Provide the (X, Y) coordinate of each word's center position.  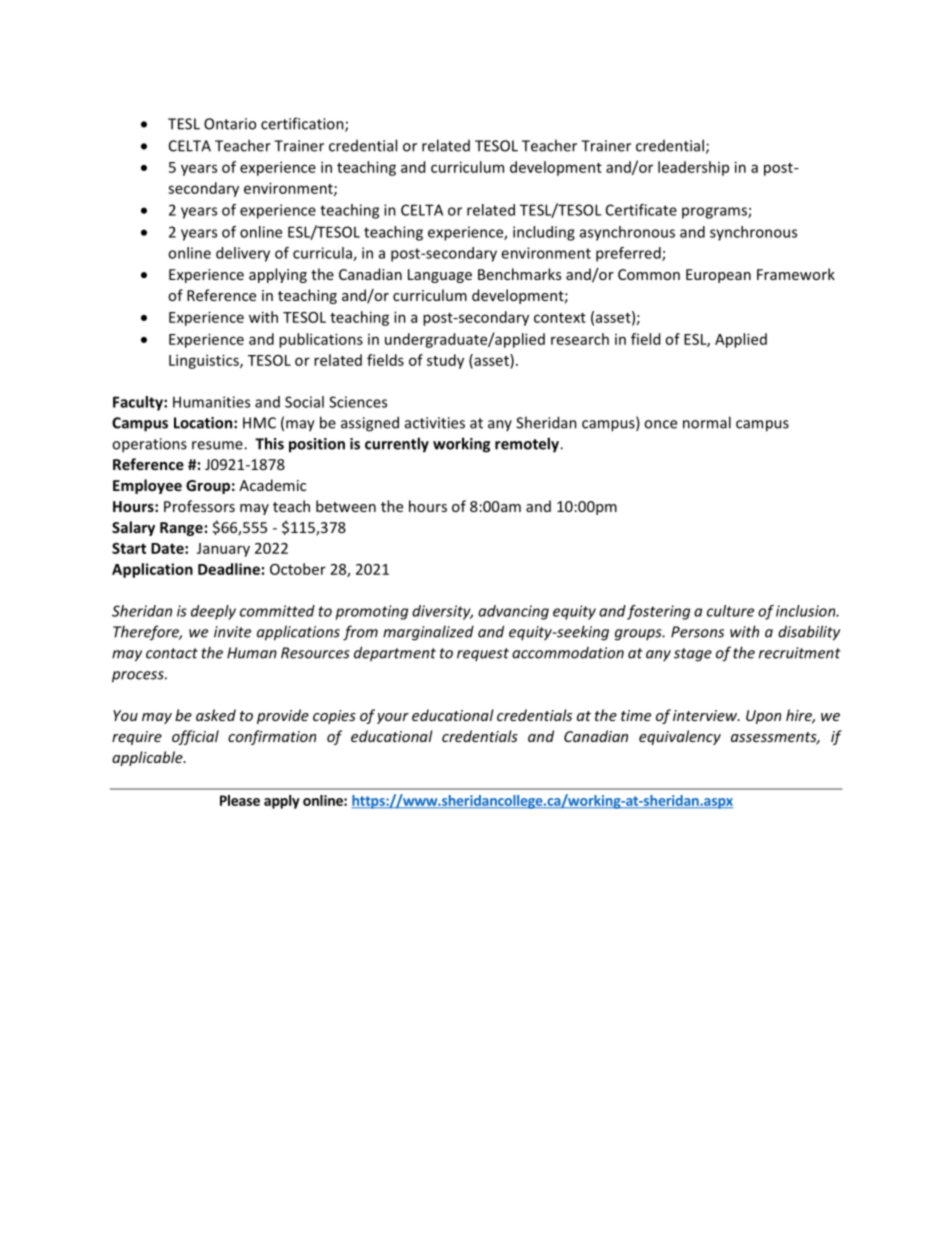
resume (218, 445)
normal (707, 422)
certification (303, 124)
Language (440, 276)
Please (240, 800)
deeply (213, 612)
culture (730, 611)
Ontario (230, 124)
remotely (528, 445)
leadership (693, 168)
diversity (442, 612)
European (718, 276)
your (393, 718)
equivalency (680, 737)
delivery (243, 254)
